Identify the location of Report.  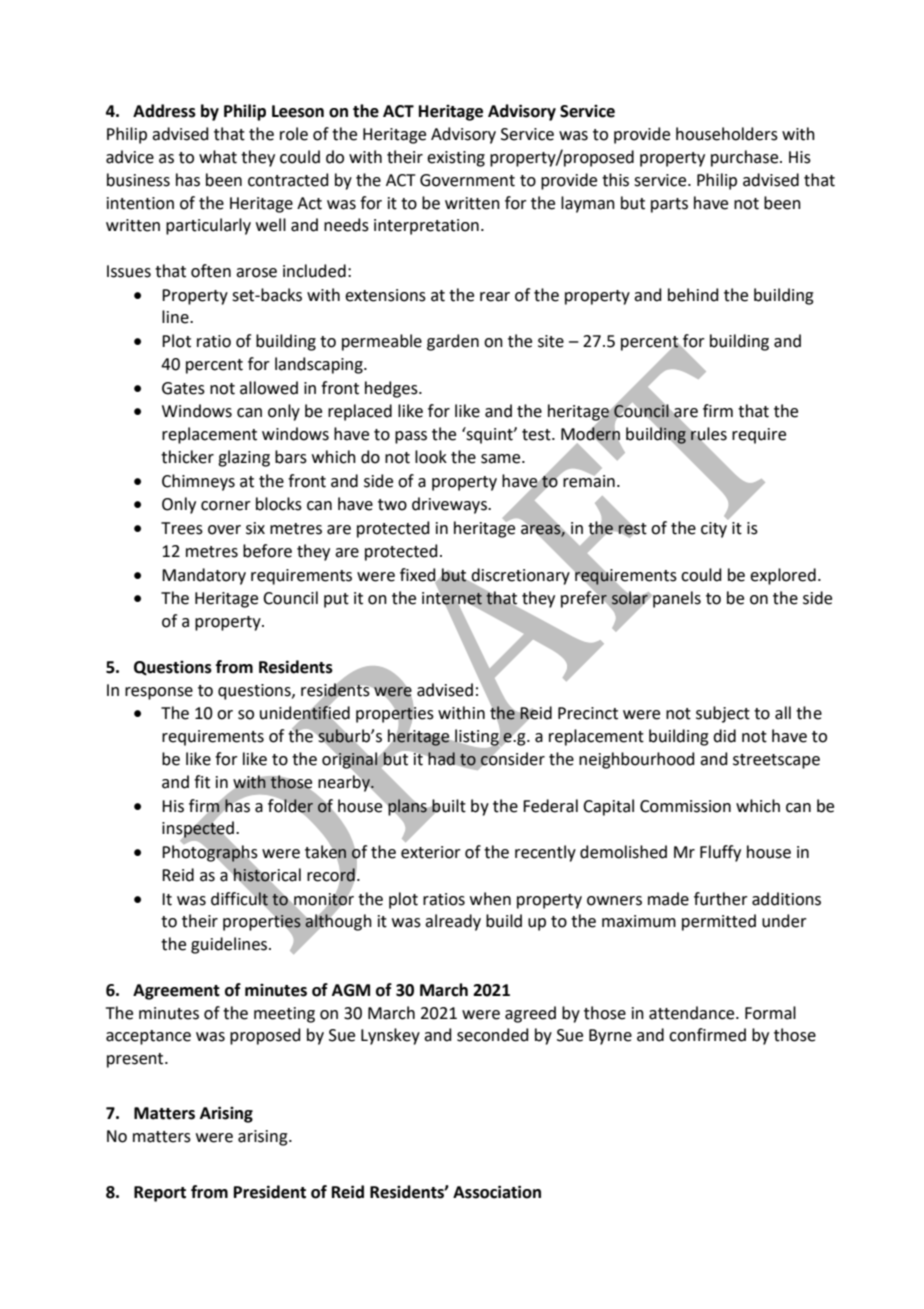
(160, 1194).
